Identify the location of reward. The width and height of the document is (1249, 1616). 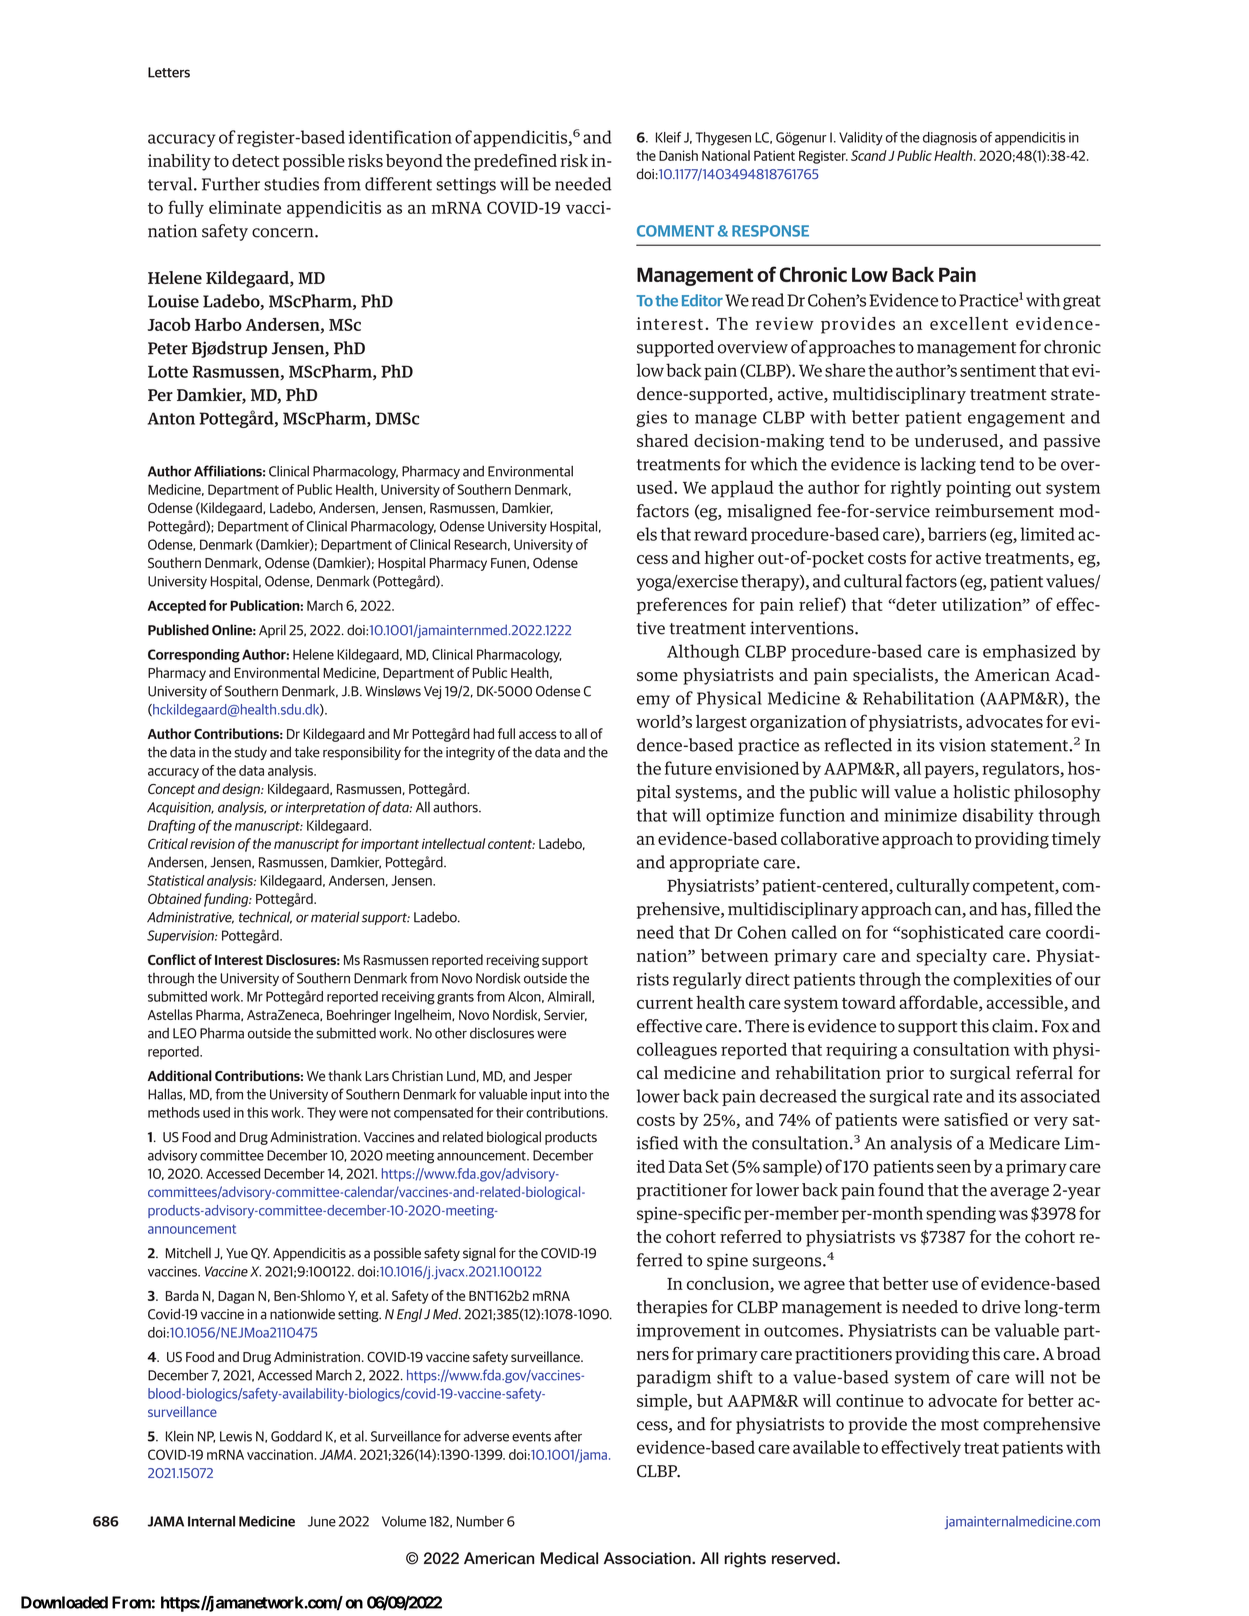
(720, 534).
